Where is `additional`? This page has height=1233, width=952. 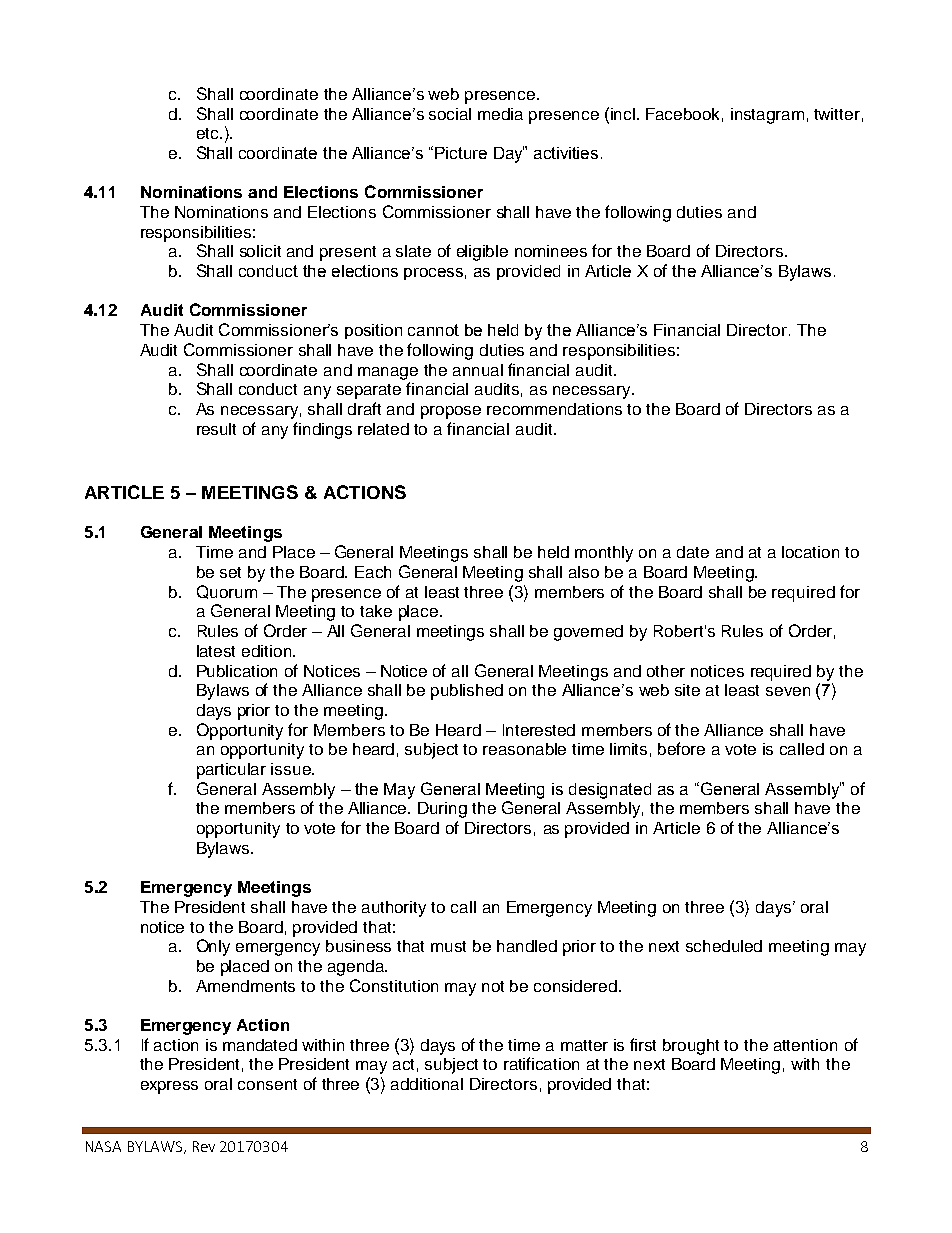 additional is located at coordinates (427, 1084).
